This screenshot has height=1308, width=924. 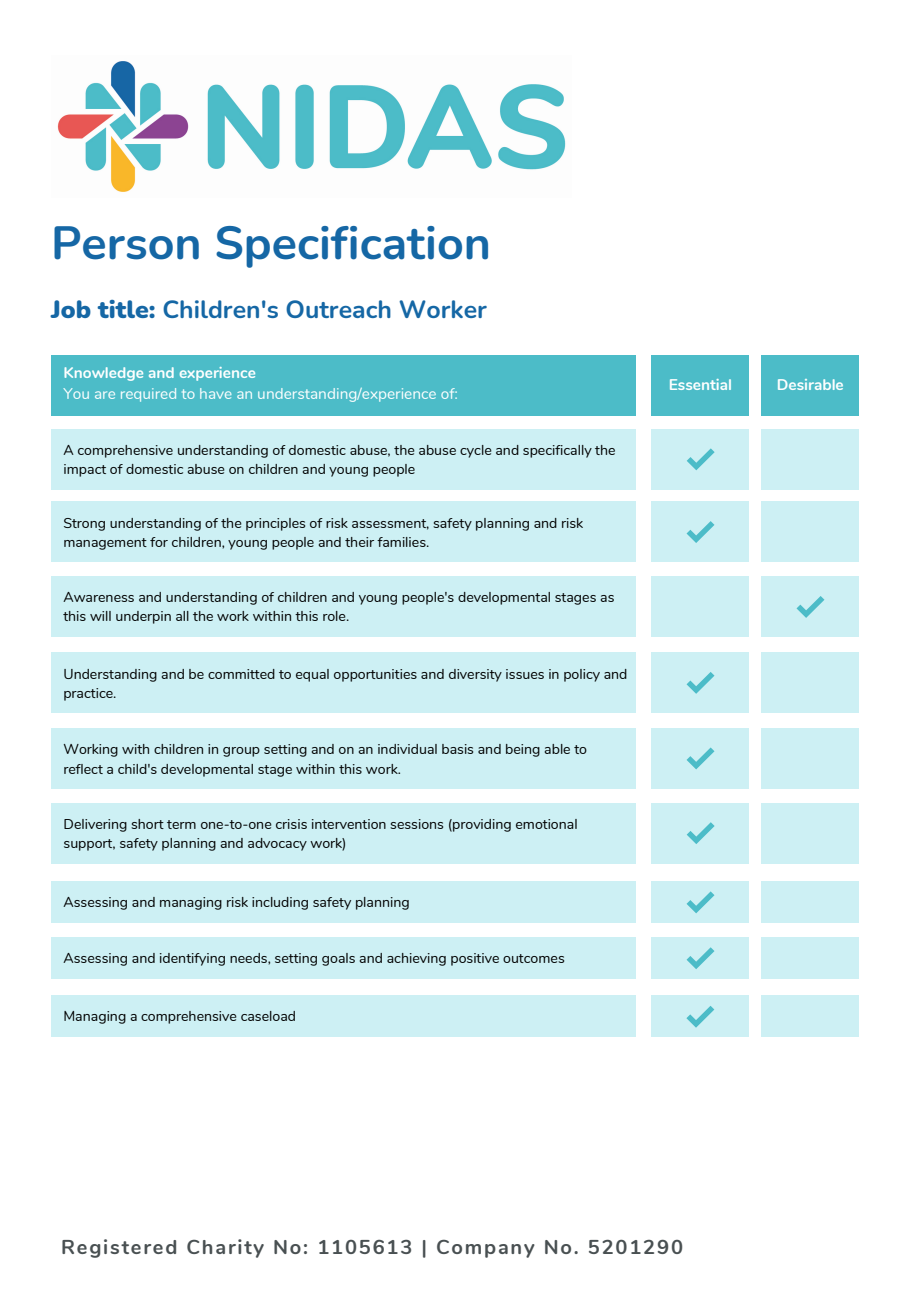 I want to click on Essential, so click(x=700, y=384).
